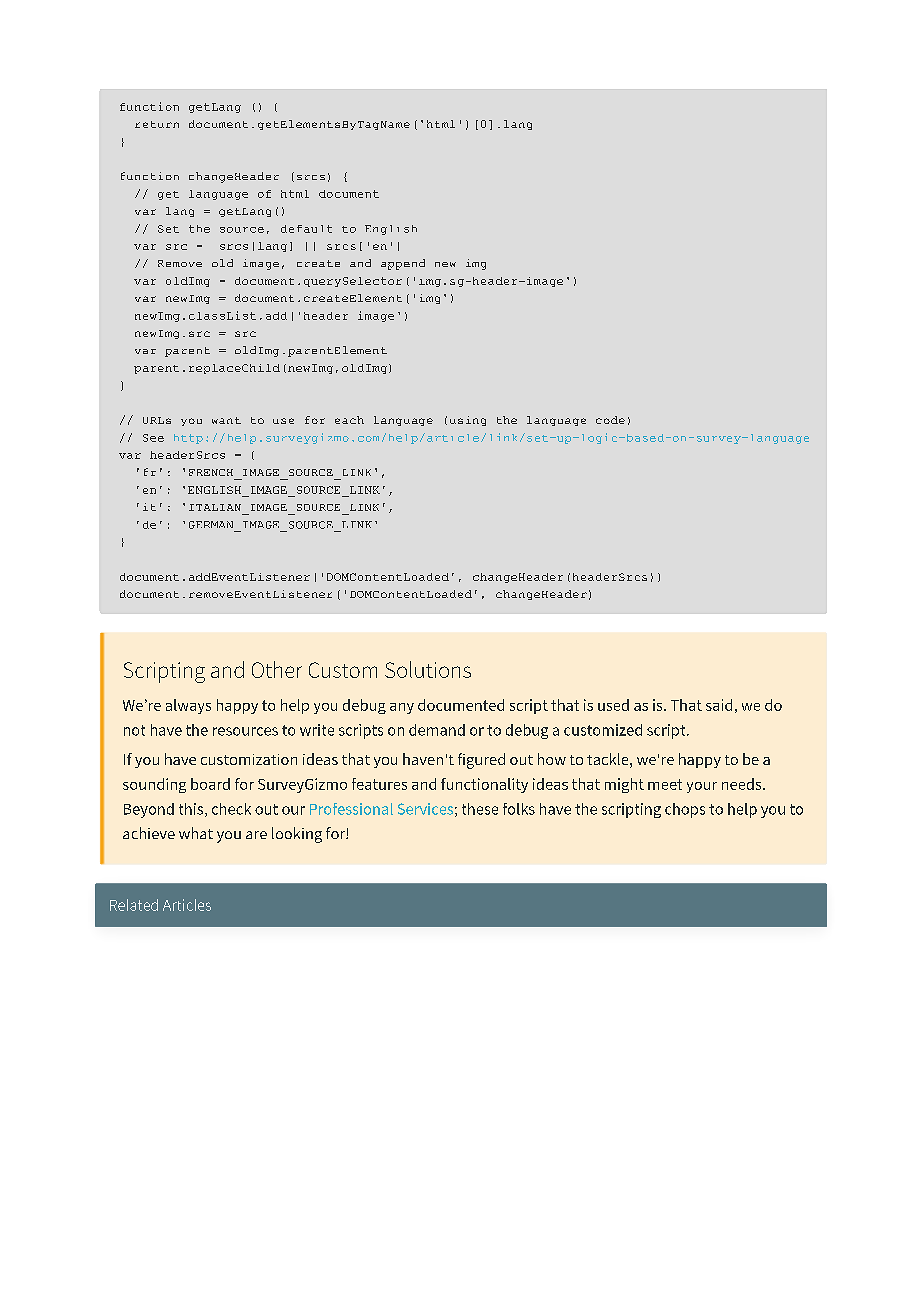 Image resolution: width=924 pixels, height=1308 pixels. What do you see at coordinates (306, 229) in the document?
I see `default` at bounding box center [306, 229].
